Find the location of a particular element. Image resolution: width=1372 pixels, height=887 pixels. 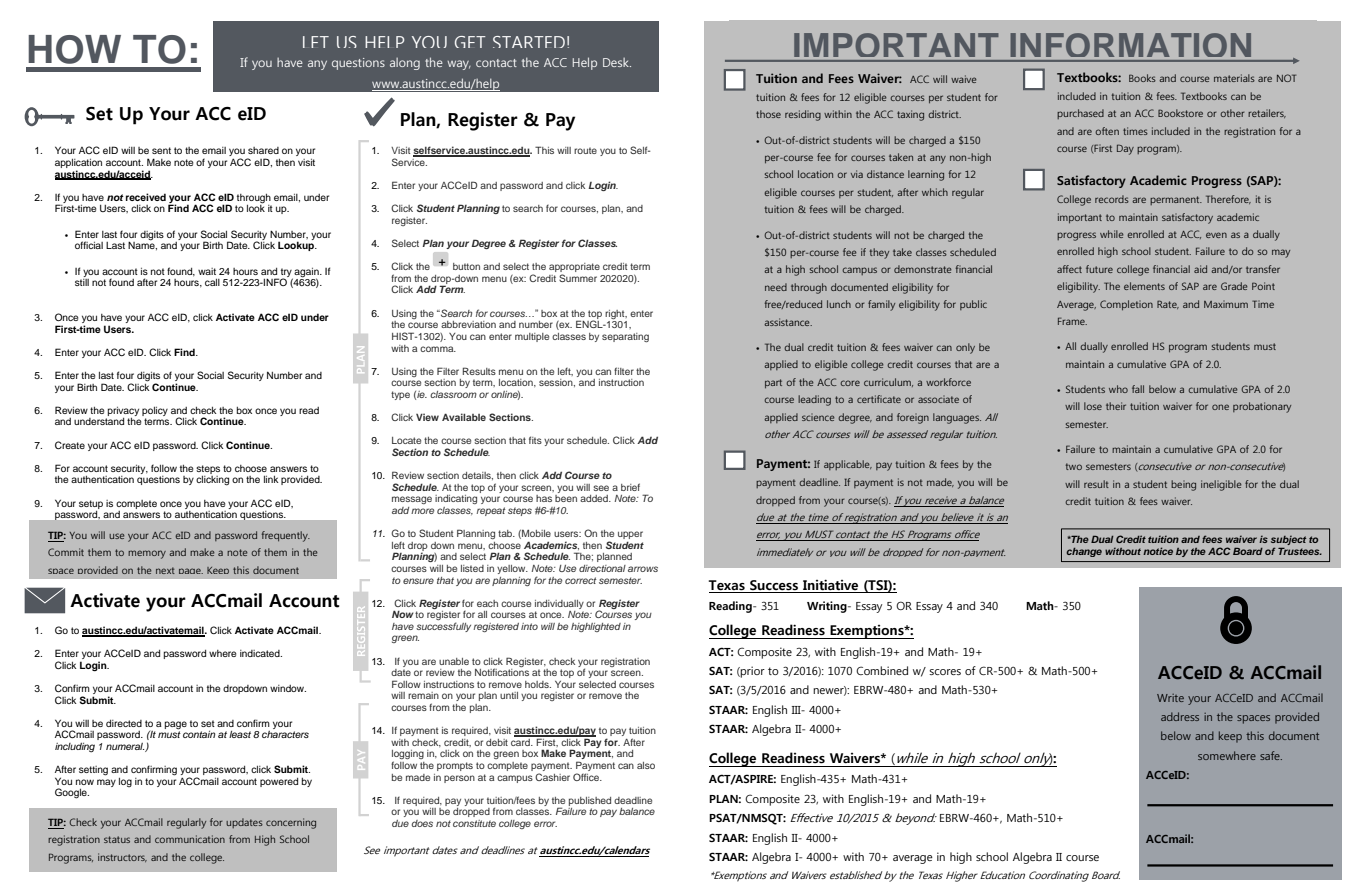

published is located at coordinates (590, 801).
